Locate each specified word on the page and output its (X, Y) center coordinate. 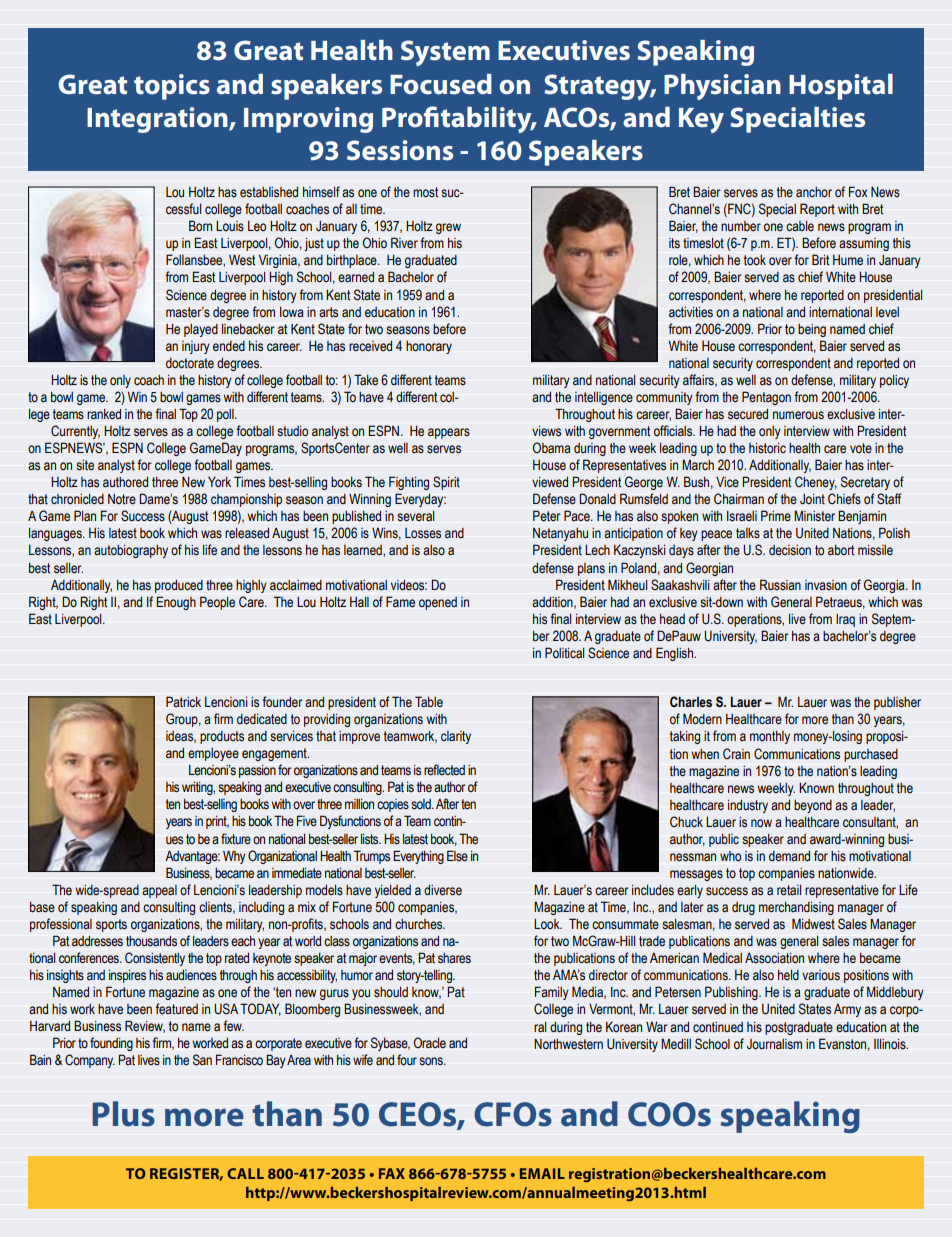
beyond (813, 806)
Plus (123, 1114)
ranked (104, 414)
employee (213, 754)
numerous (798, 415)
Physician (722, 87)
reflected (444, 770)
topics (172, 87)
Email (542, 1173)
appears (449, 433)
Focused (441, 84)
